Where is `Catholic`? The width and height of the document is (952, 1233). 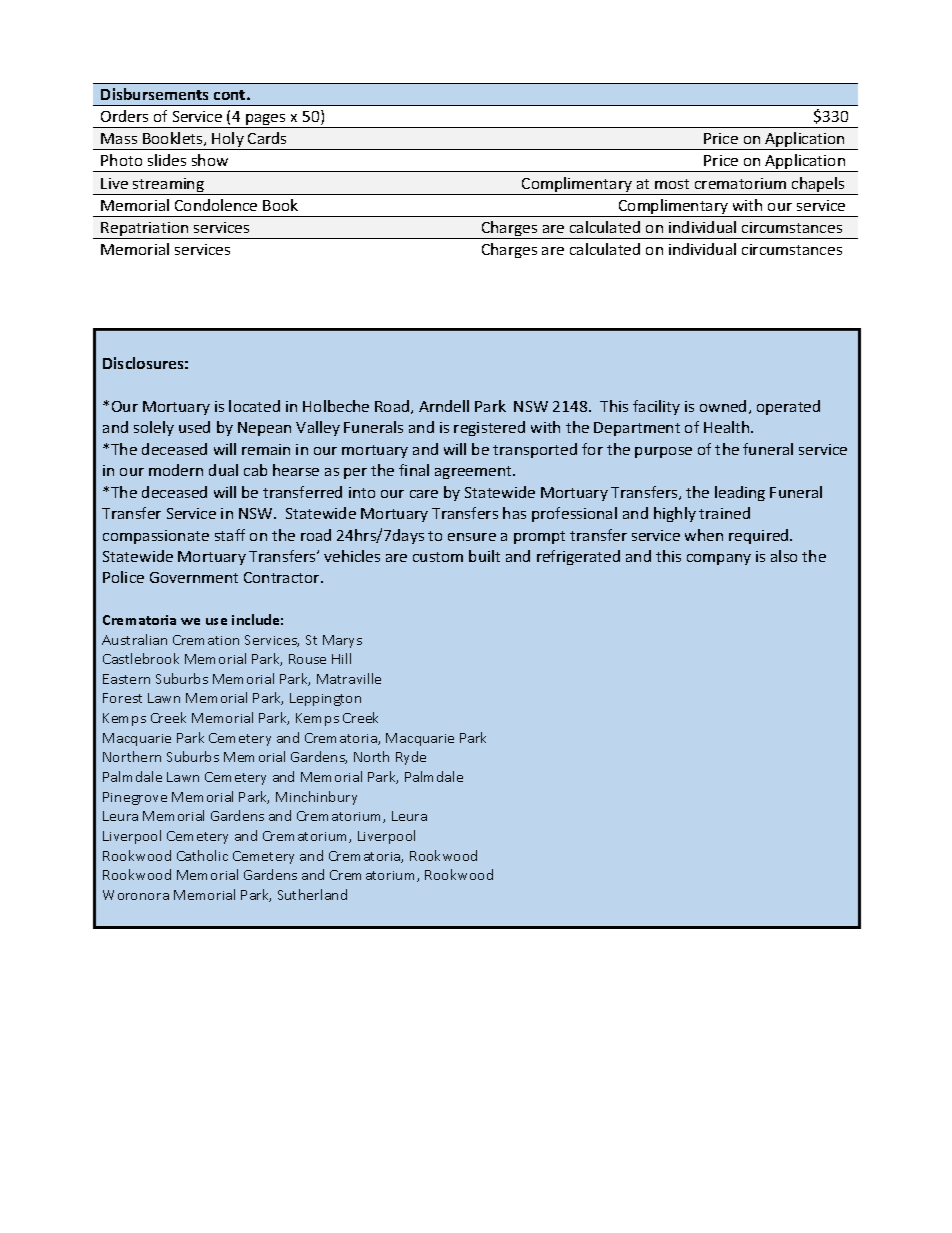 Catholic is located at coordinates (202, 855).
